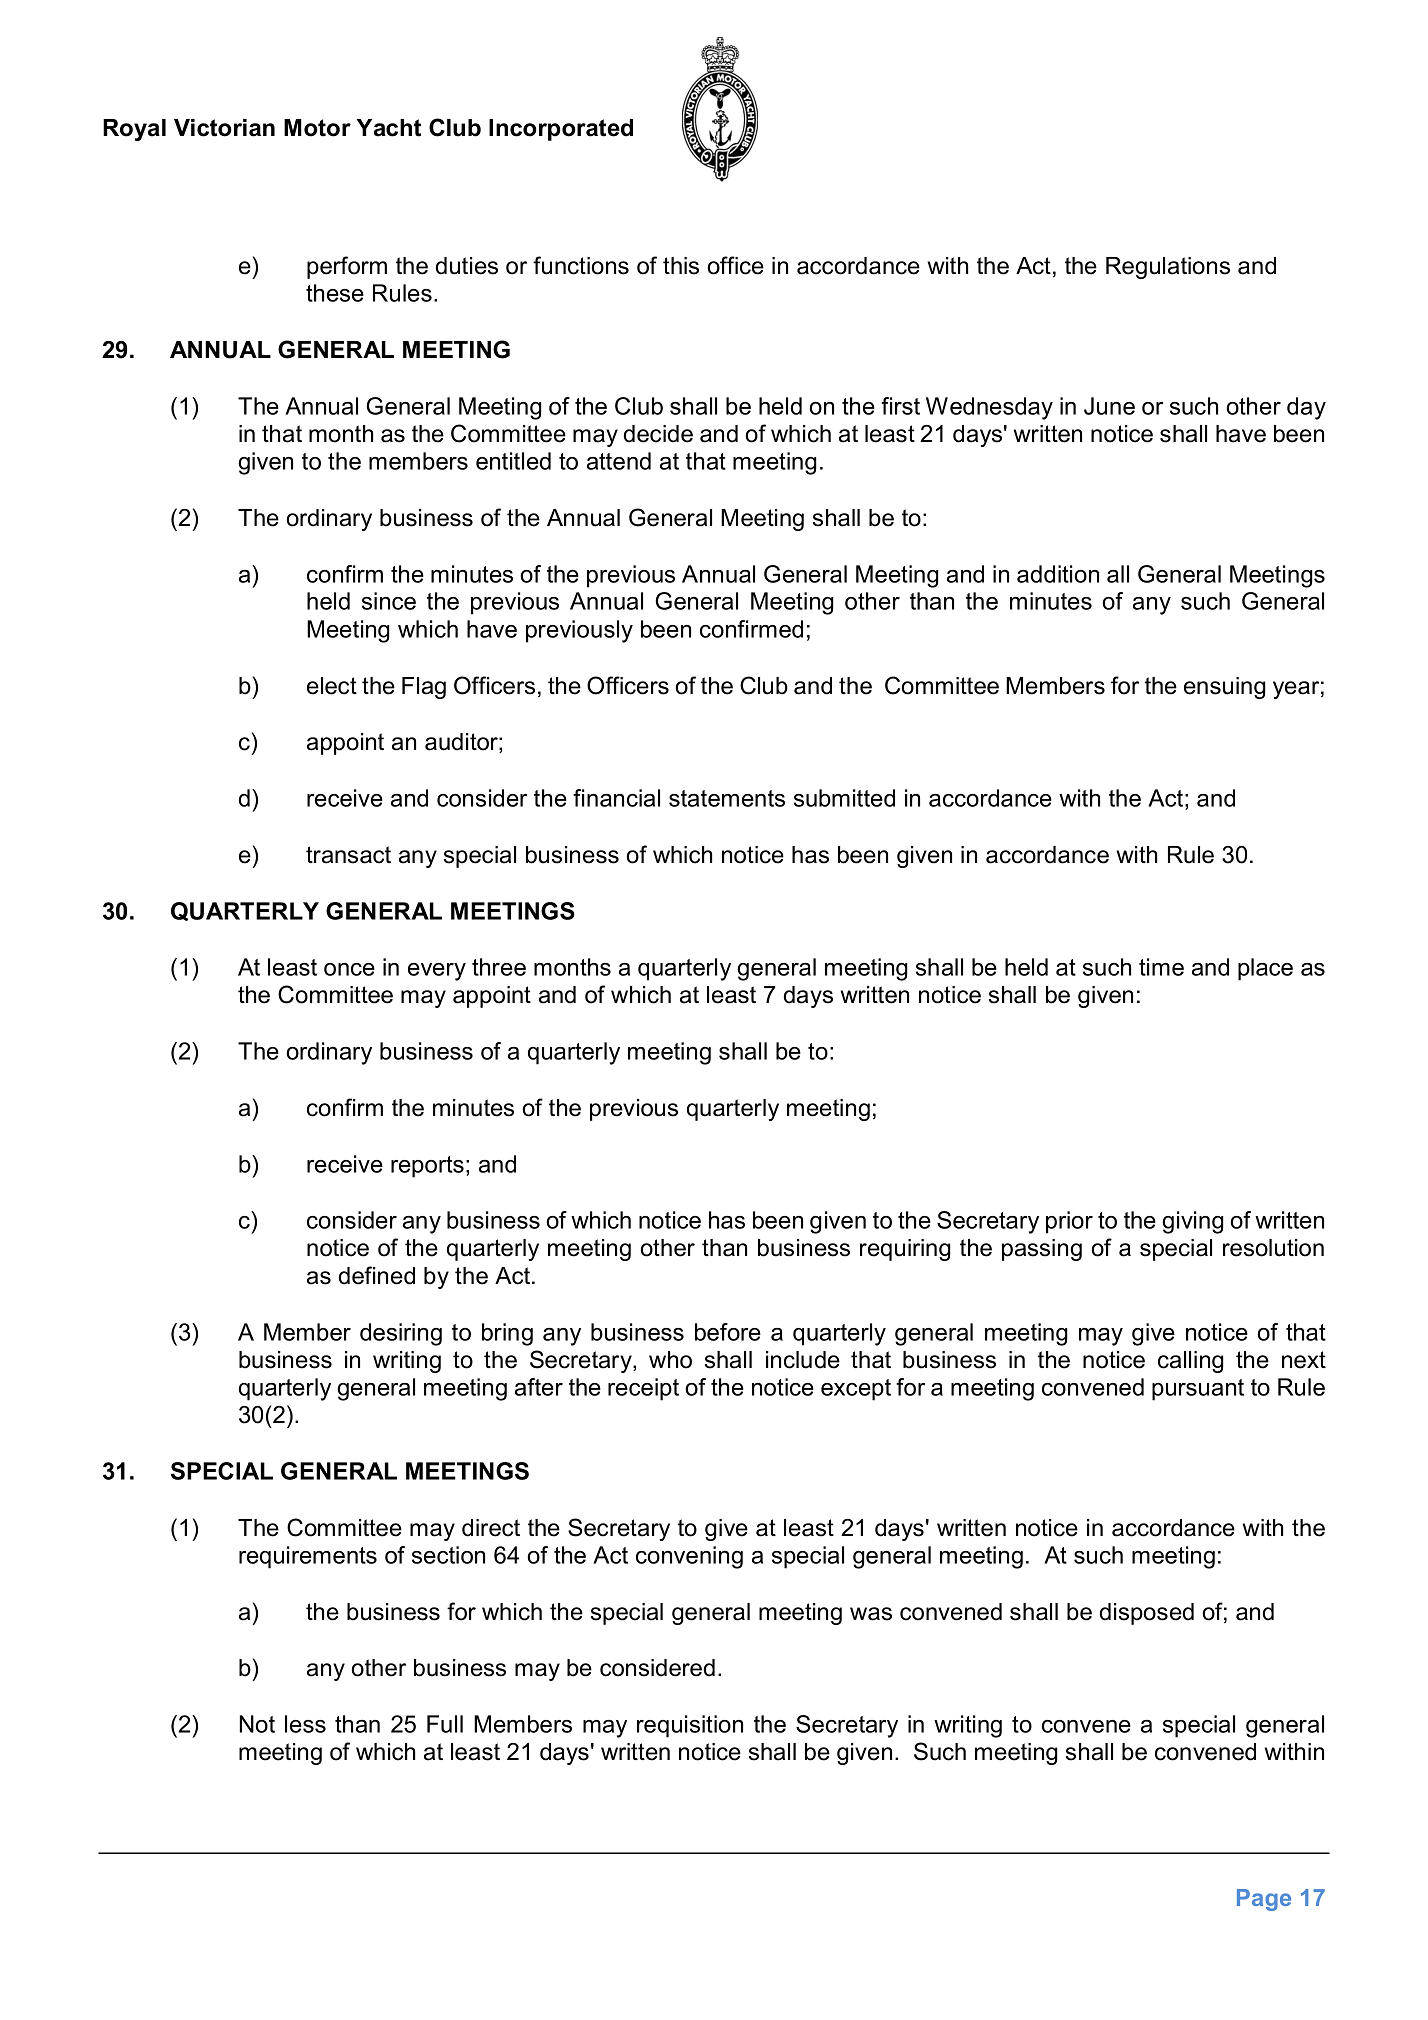 The image size is (1428, 2020). I want to click on Motor, so click(317, 128).
